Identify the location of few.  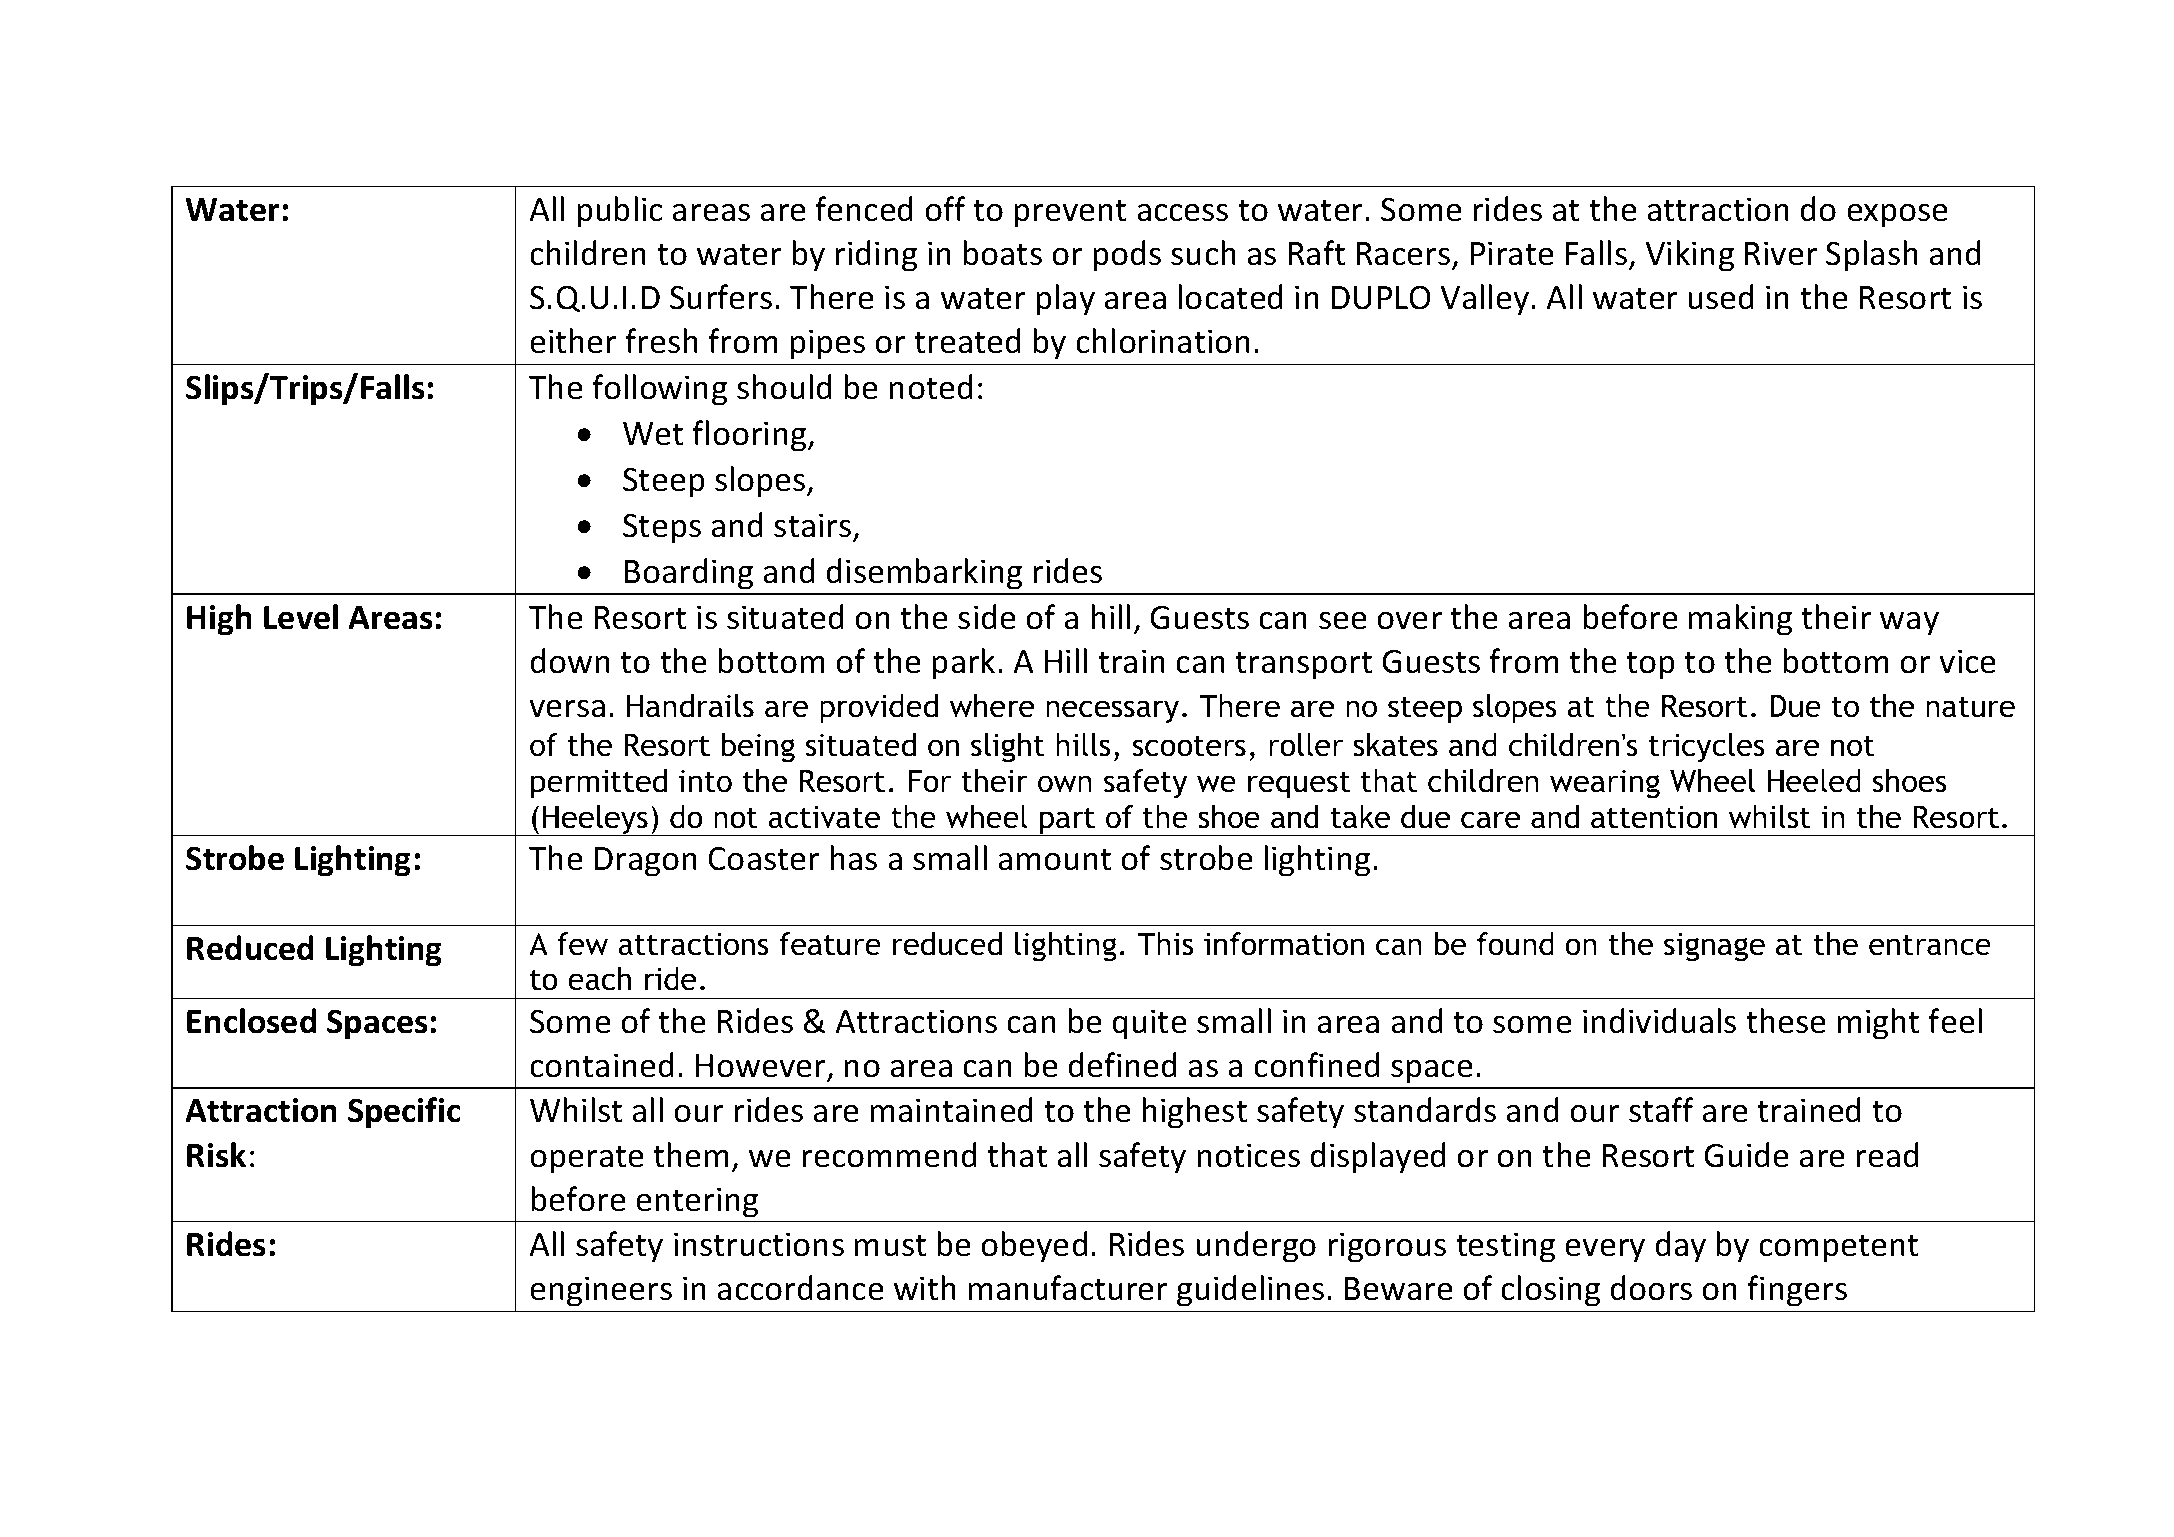
(582, 944).
